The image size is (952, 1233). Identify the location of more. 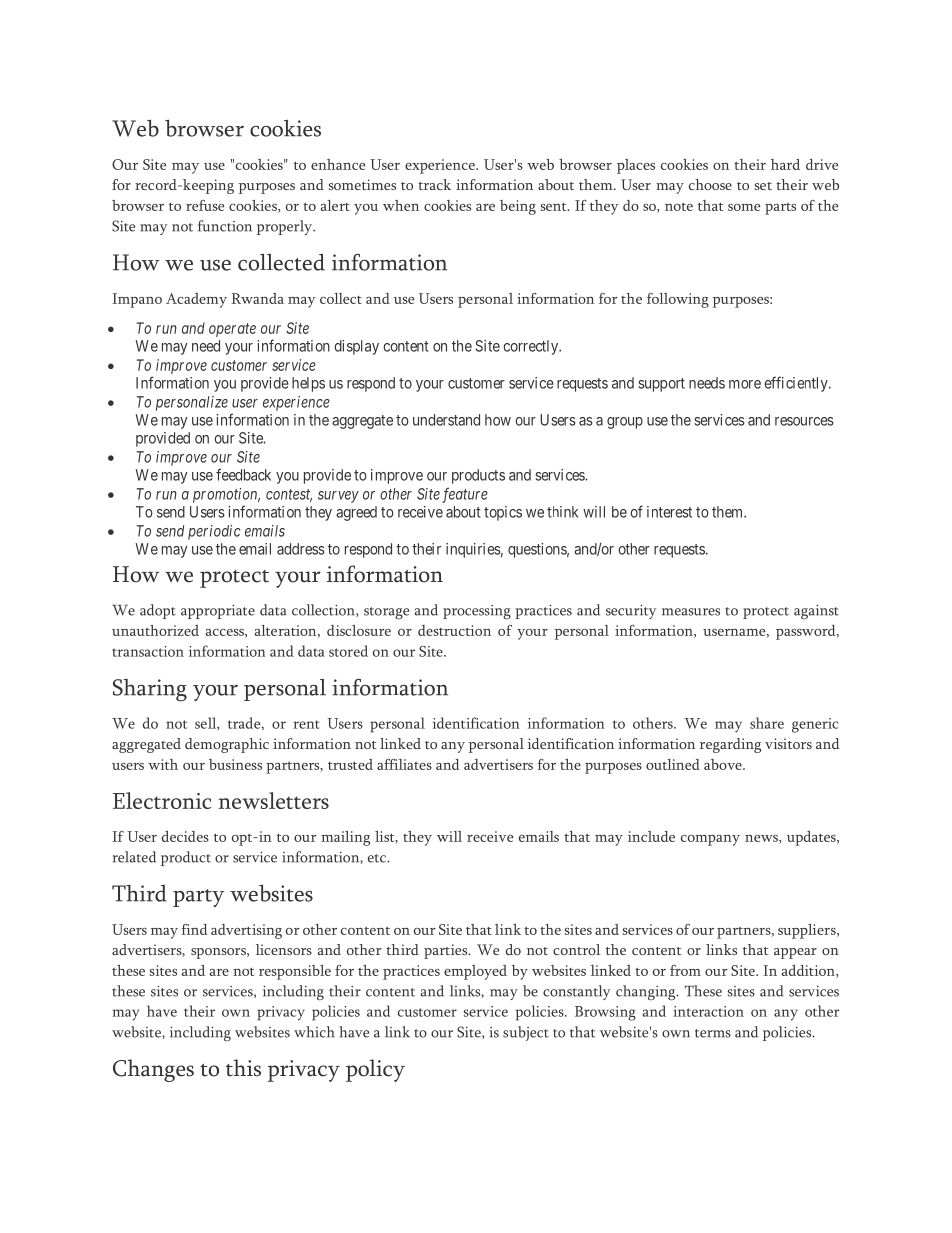
(745, 384).
